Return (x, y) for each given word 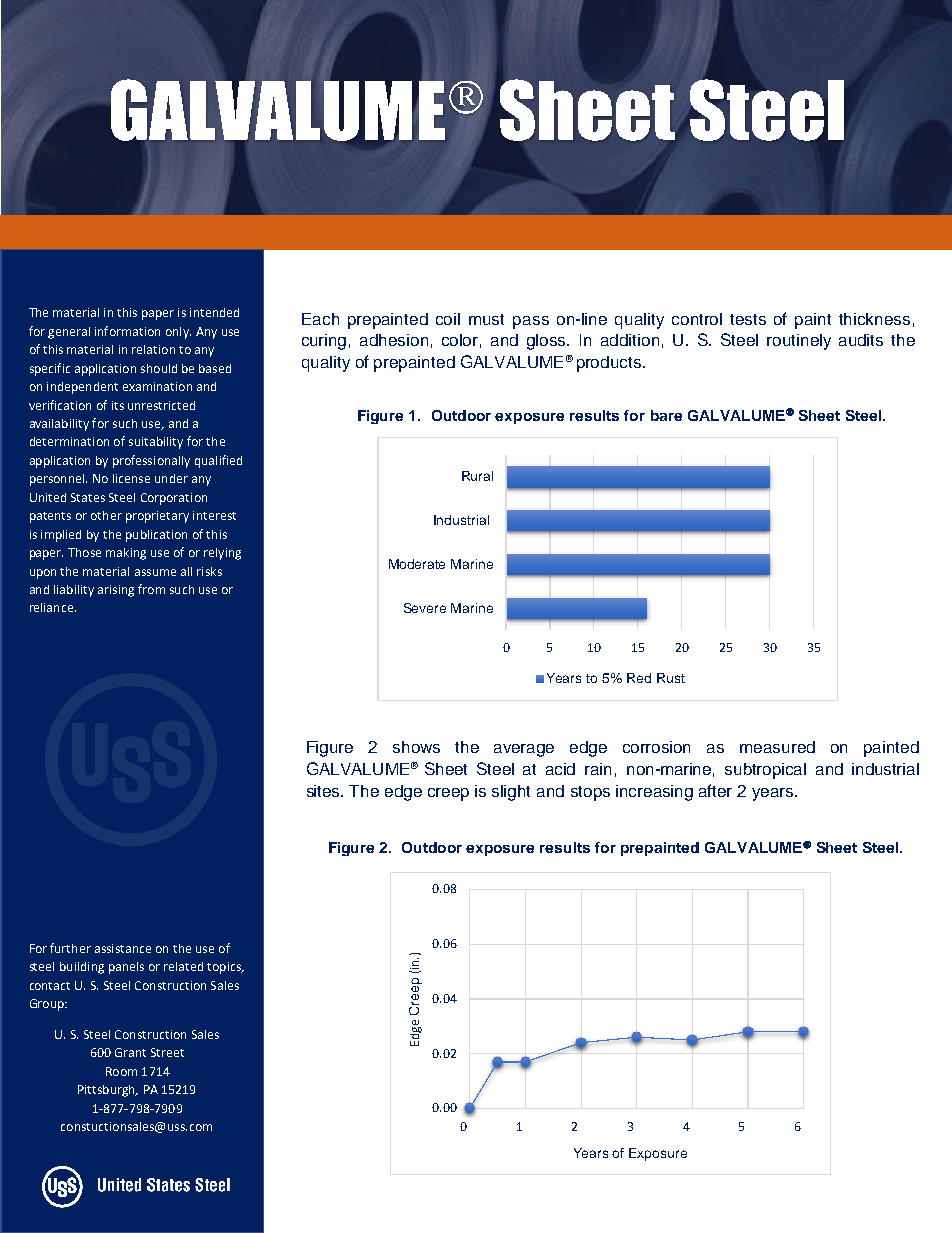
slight (511, 793)
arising (116, 591)
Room (121, 1071)
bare (666, 415)
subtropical (765, 771)
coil (448, 319)
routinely (799, 342)
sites (325, 791)
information (127, 331)
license (131, 478)
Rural (477, 476)
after (715, 790)
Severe (425, 608)
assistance (123, 948)
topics (225, 968)
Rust (671, 678)
